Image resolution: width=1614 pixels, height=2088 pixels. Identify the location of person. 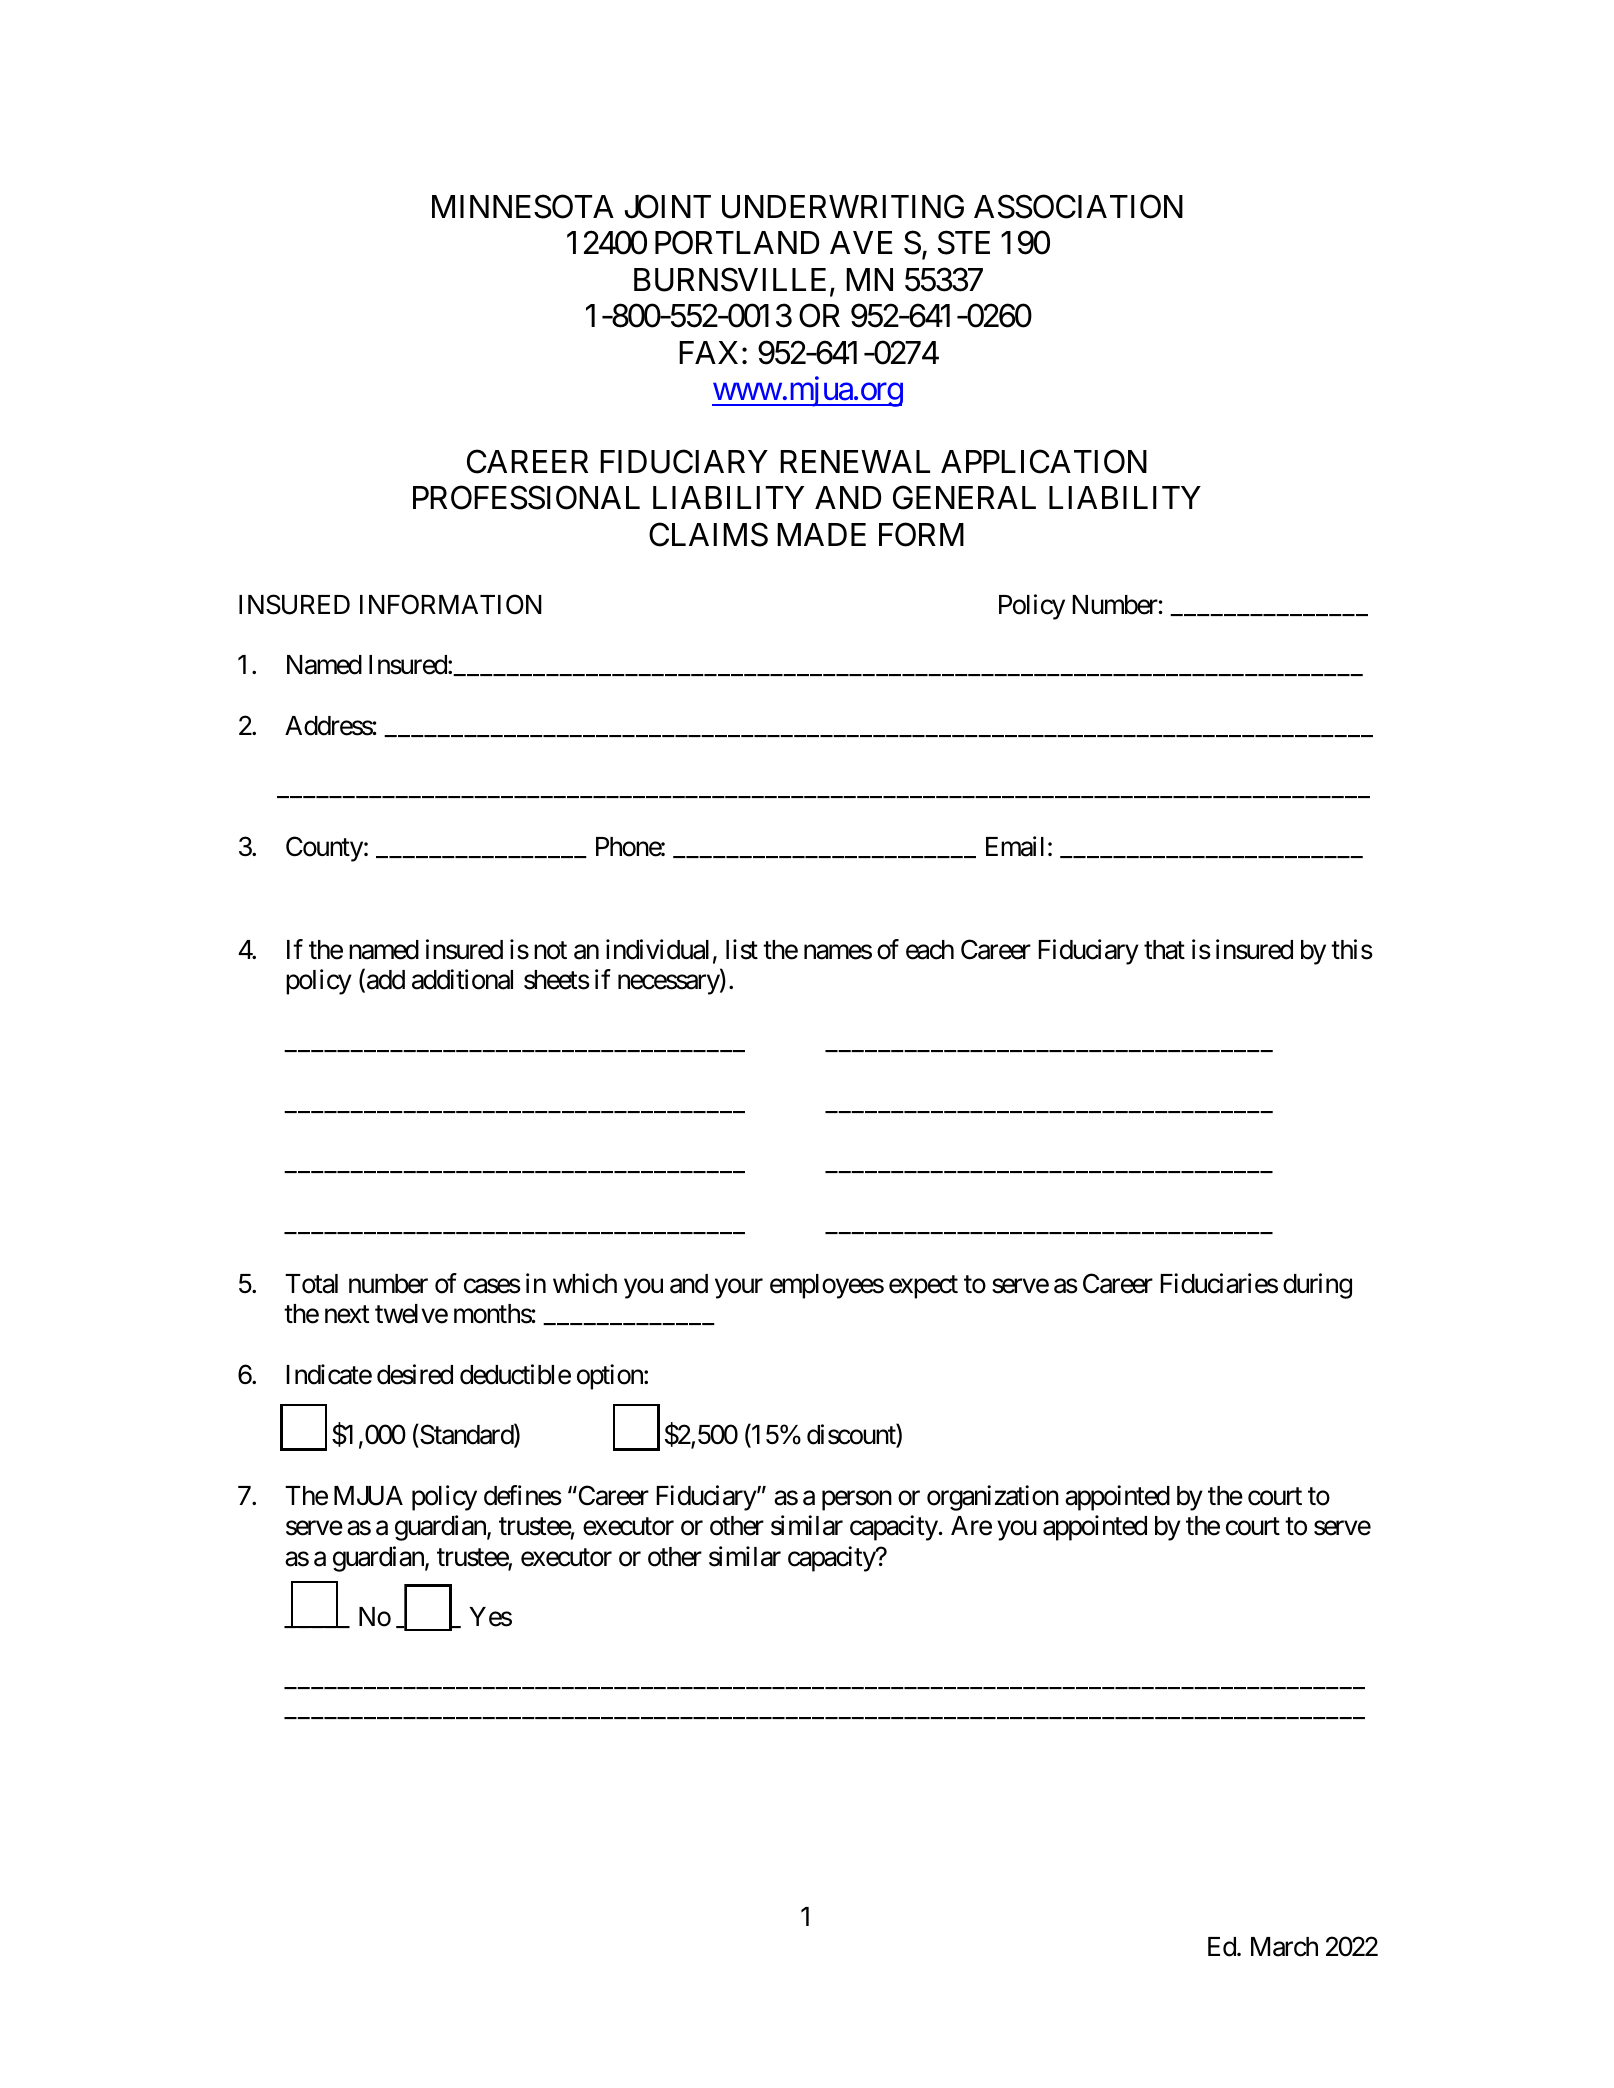
(857, 1501).
